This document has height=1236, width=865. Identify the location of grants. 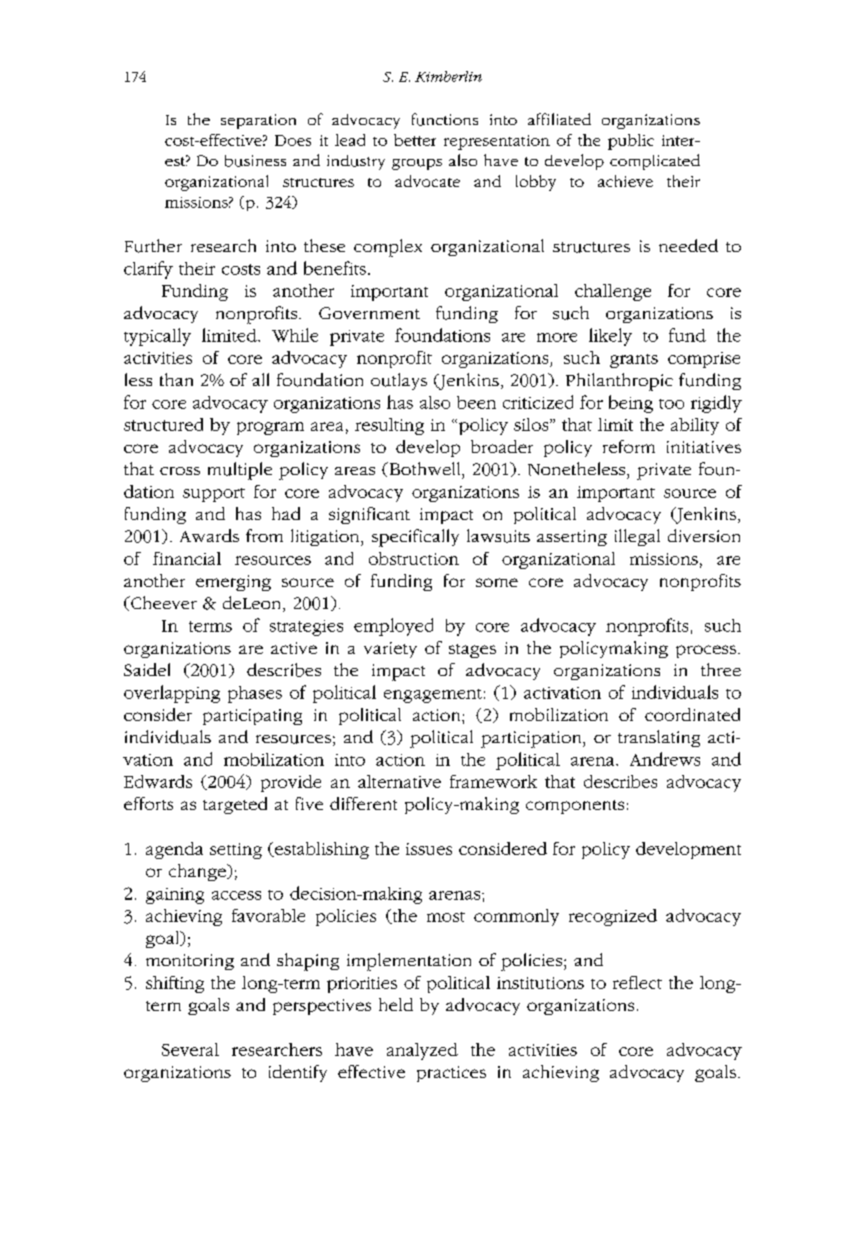
(634, 361).
